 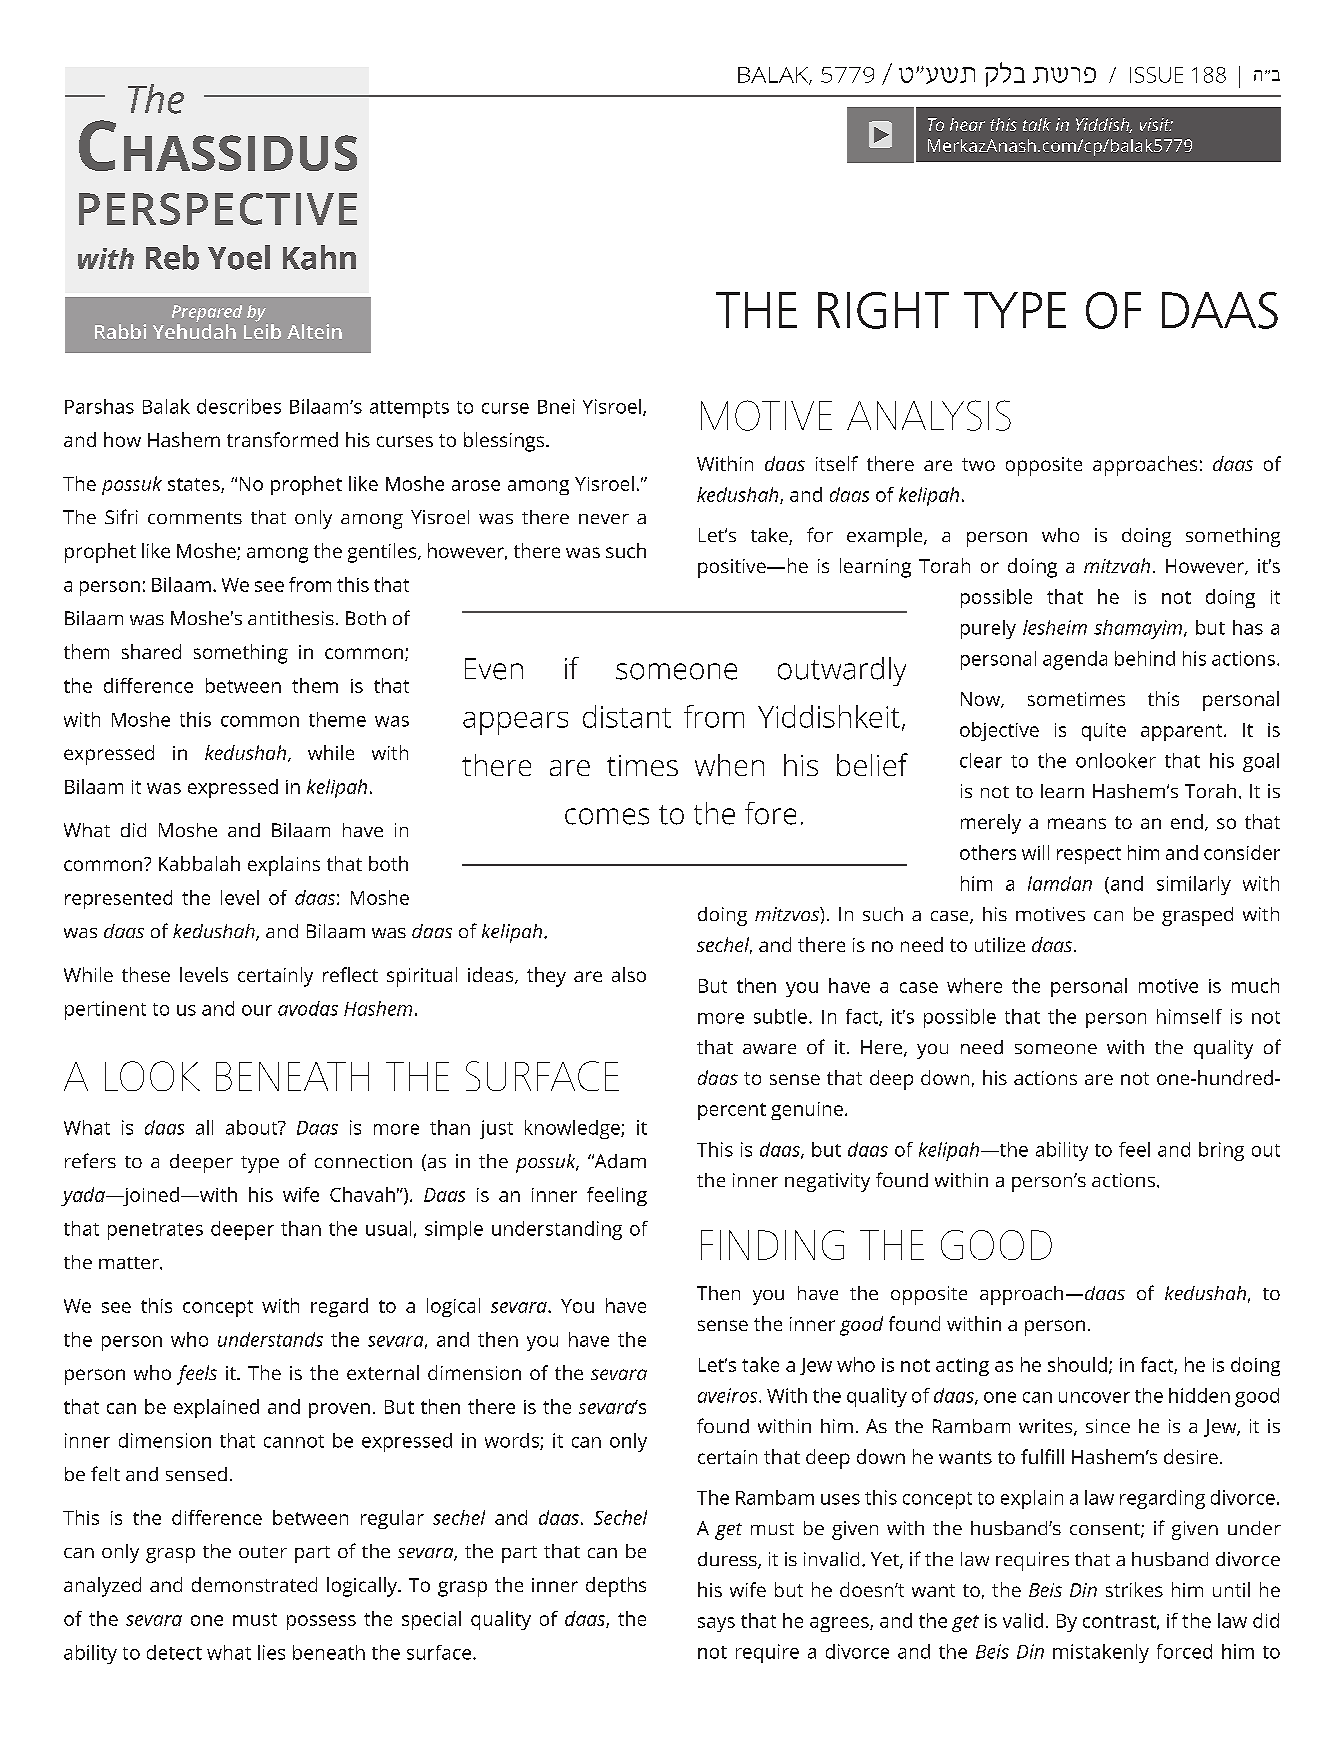 What do you see at coordinates (254, 1584) in the screenshot?
I see `demonstrated` at bounding box center [254, 1584].
